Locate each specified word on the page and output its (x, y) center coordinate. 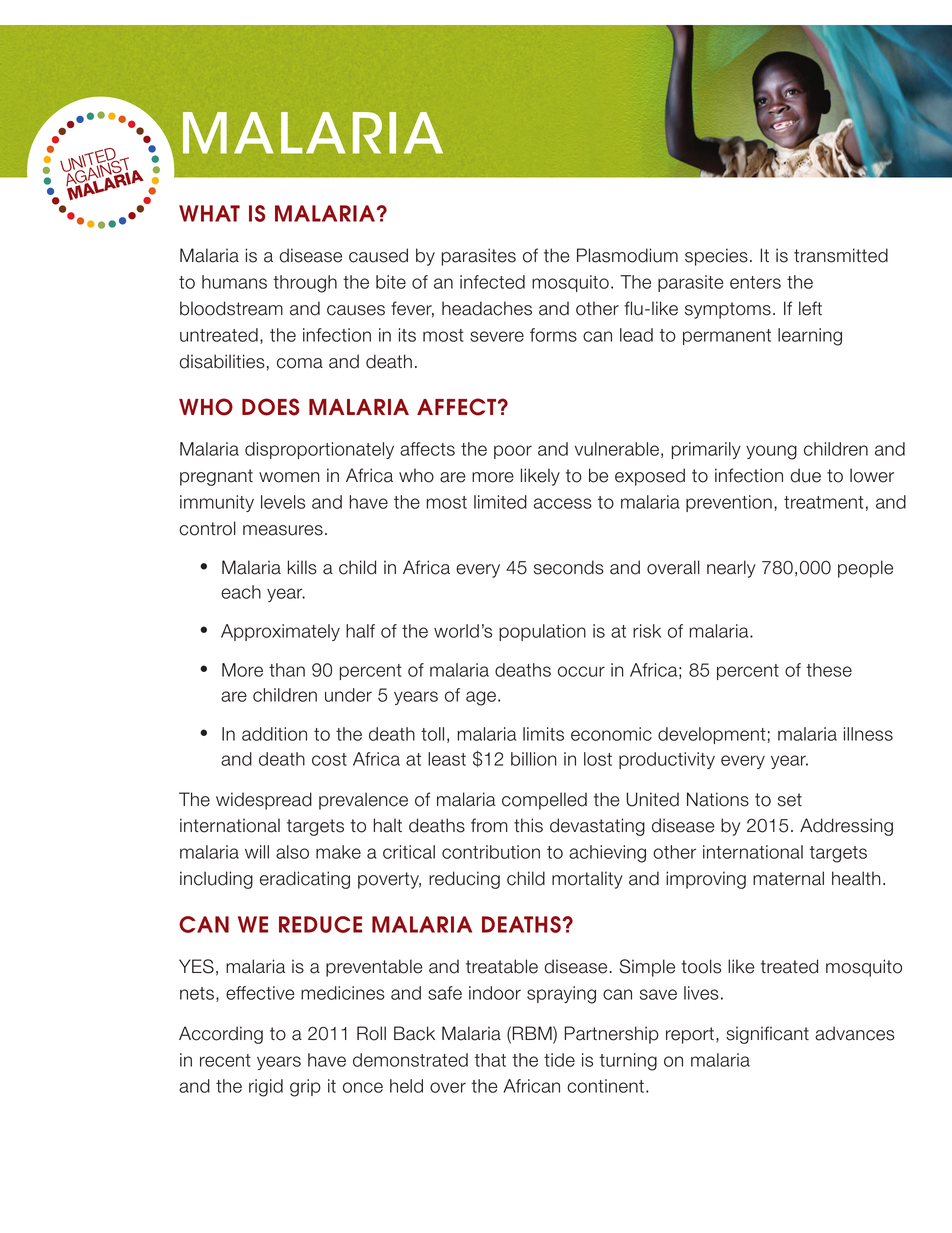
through (305, 284)
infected (492, 282)
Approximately (280, 632)
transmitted (841, 255)
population (542, 632)
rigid (266, 1088)
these (829, 670)
